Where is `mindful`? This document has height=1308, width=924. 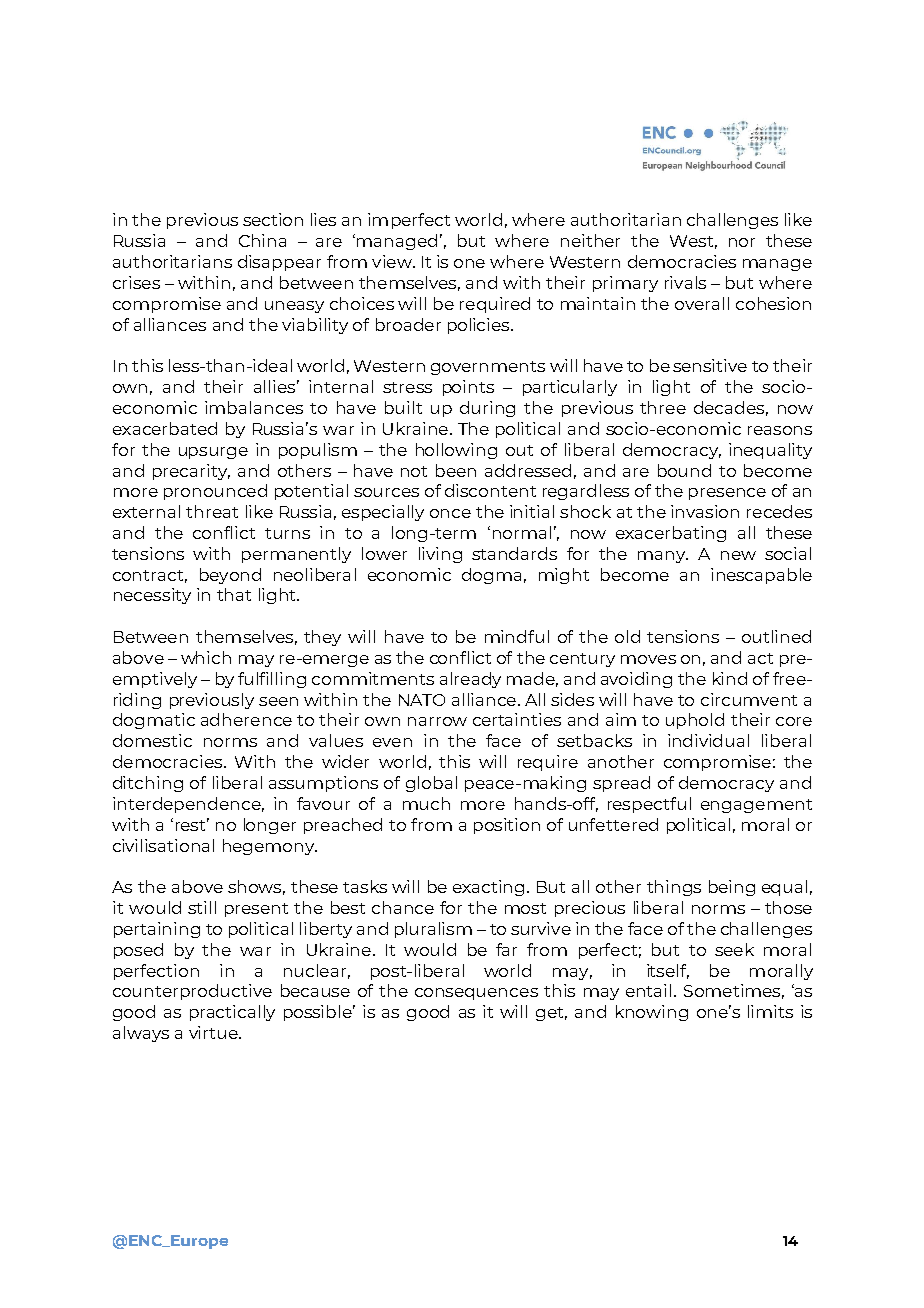
mindful is located at coordinates (517, 636).
